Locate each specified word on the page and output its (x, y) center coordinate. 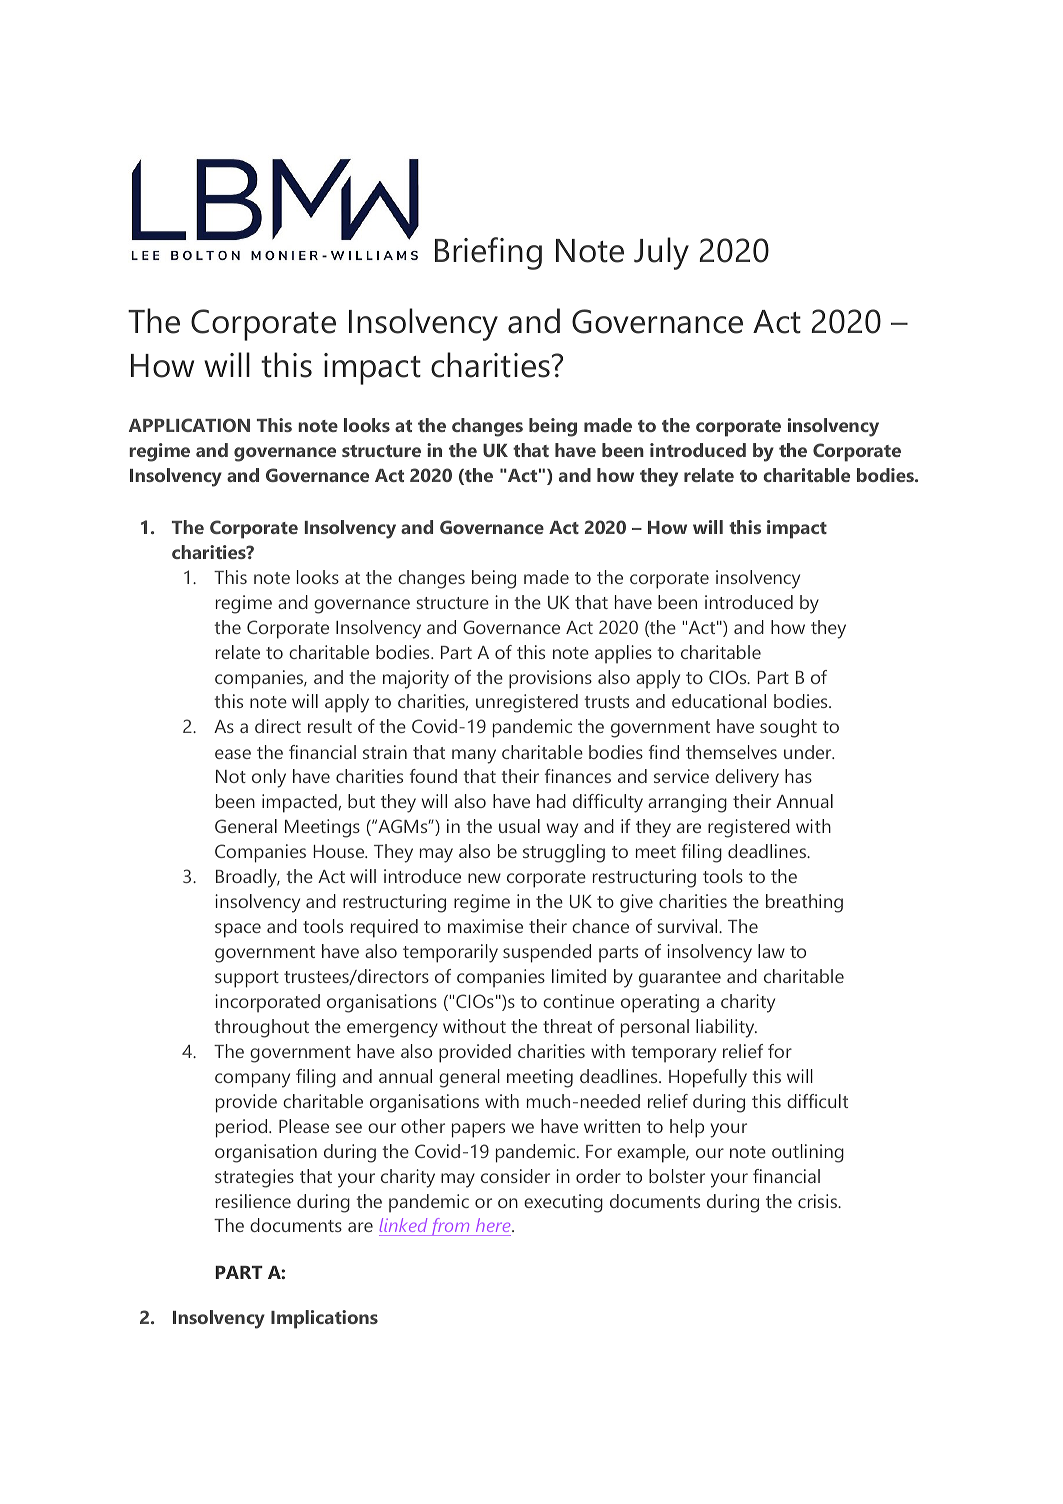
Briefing (488, 253)
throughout (261, 1028)
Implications (324, 1319)
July (661, 253)
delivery (747, 778)
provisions (550, 679)
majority (416, 679)
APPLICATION (189, 425)
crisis (818, 1201)
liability (726, 1028)
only (269, 778)
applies (623, 654)
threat (567, 1026)
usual (519, 826)
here (493, 1227)
